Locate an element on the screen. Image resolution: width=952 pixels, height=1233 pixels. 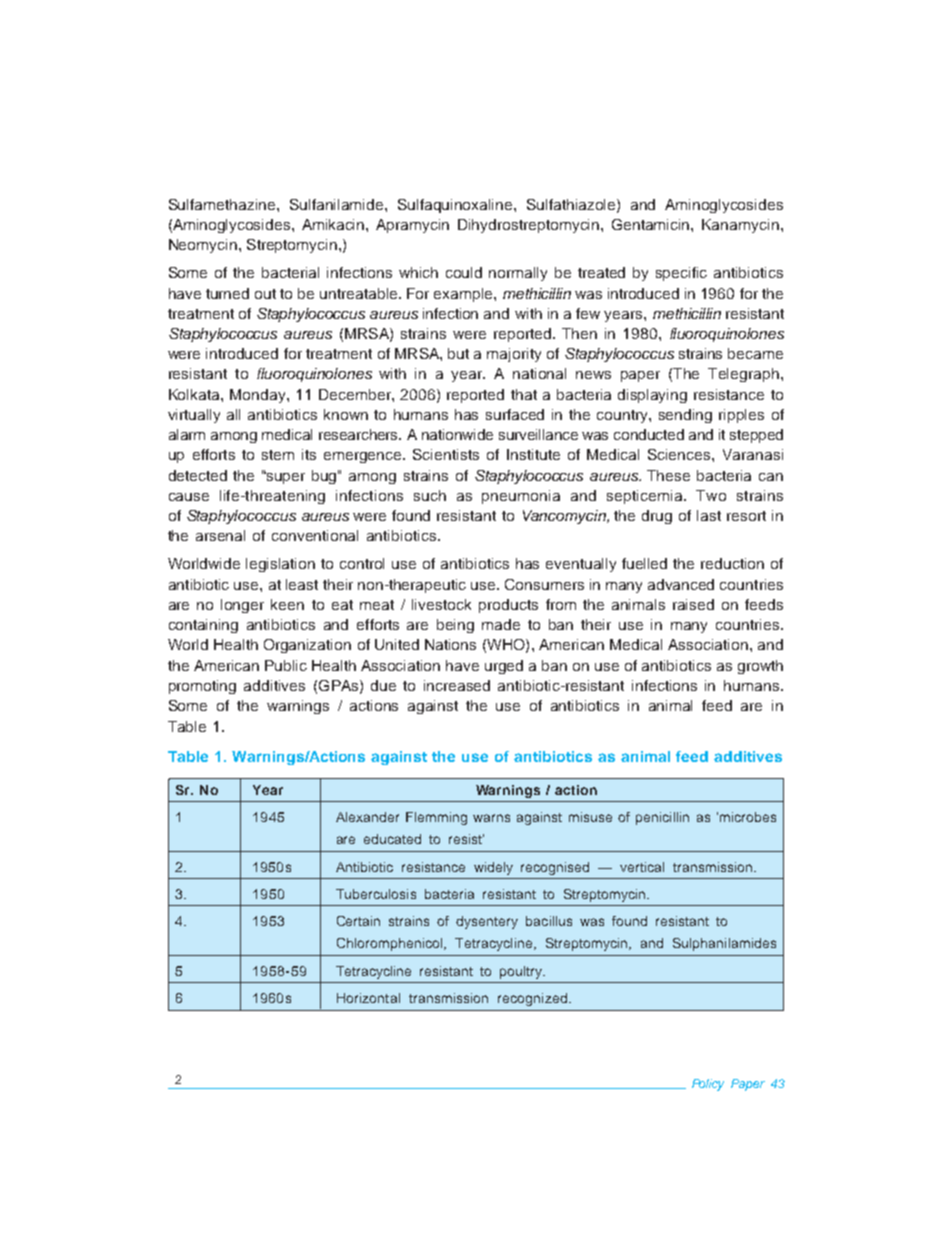
Public is located at coordinates (286, 665).
